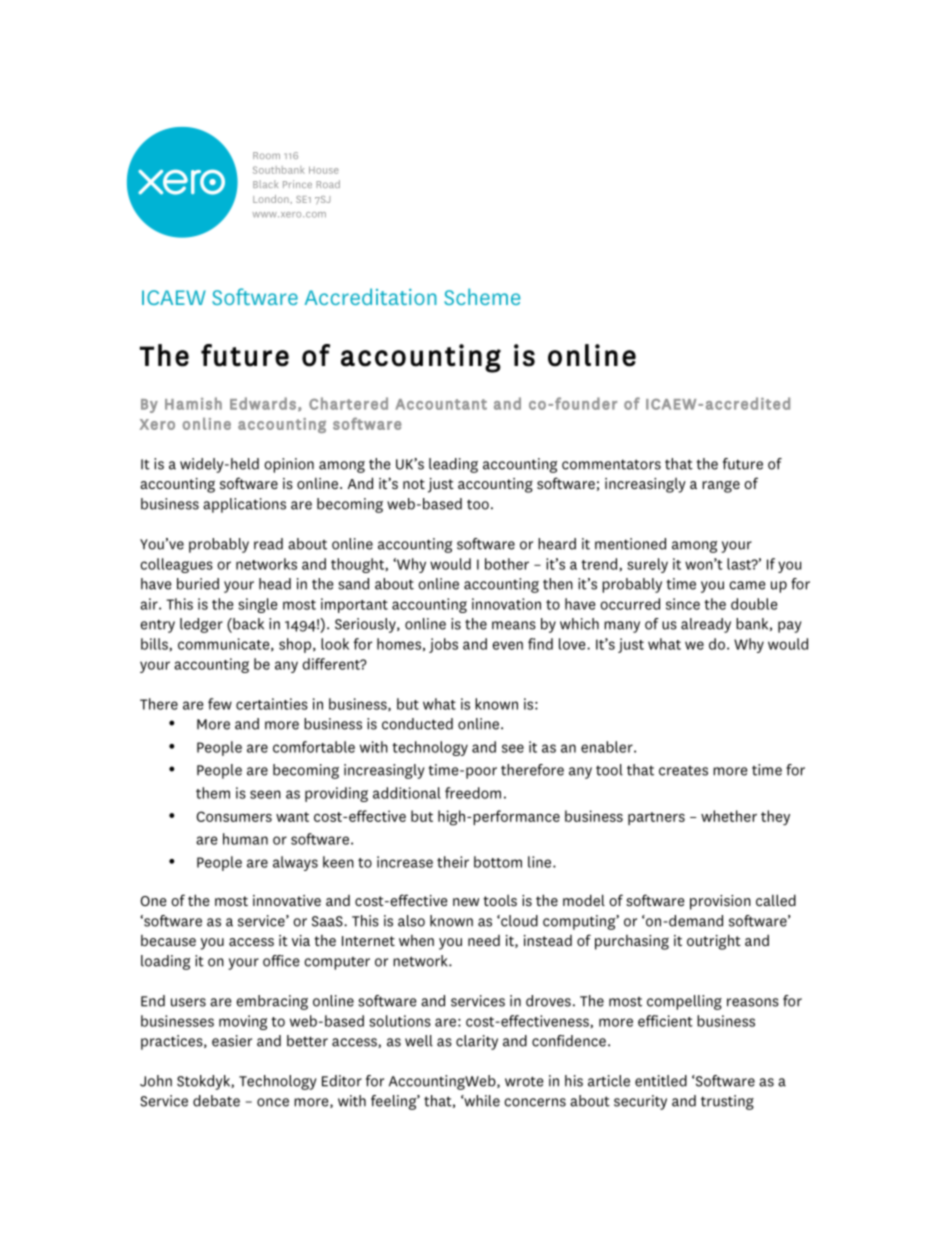 Image resolution: width=952 pixels, height=1233 pixels. What do you see at coordinates (265, 184) in the image?
I see `Black` at bounding box center [265, 184].
